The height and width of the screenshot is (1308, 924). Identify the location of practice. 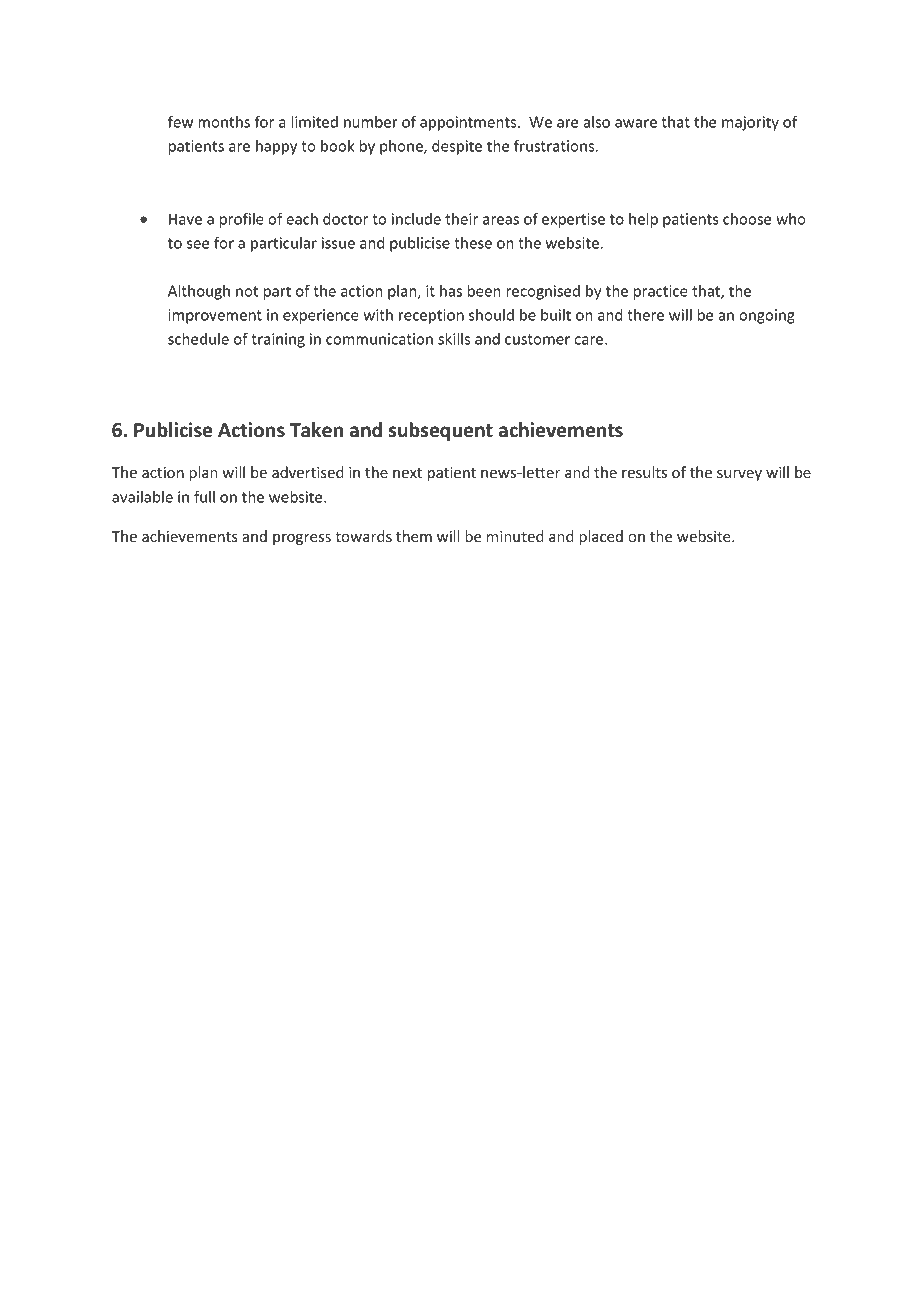
(660, 292).
